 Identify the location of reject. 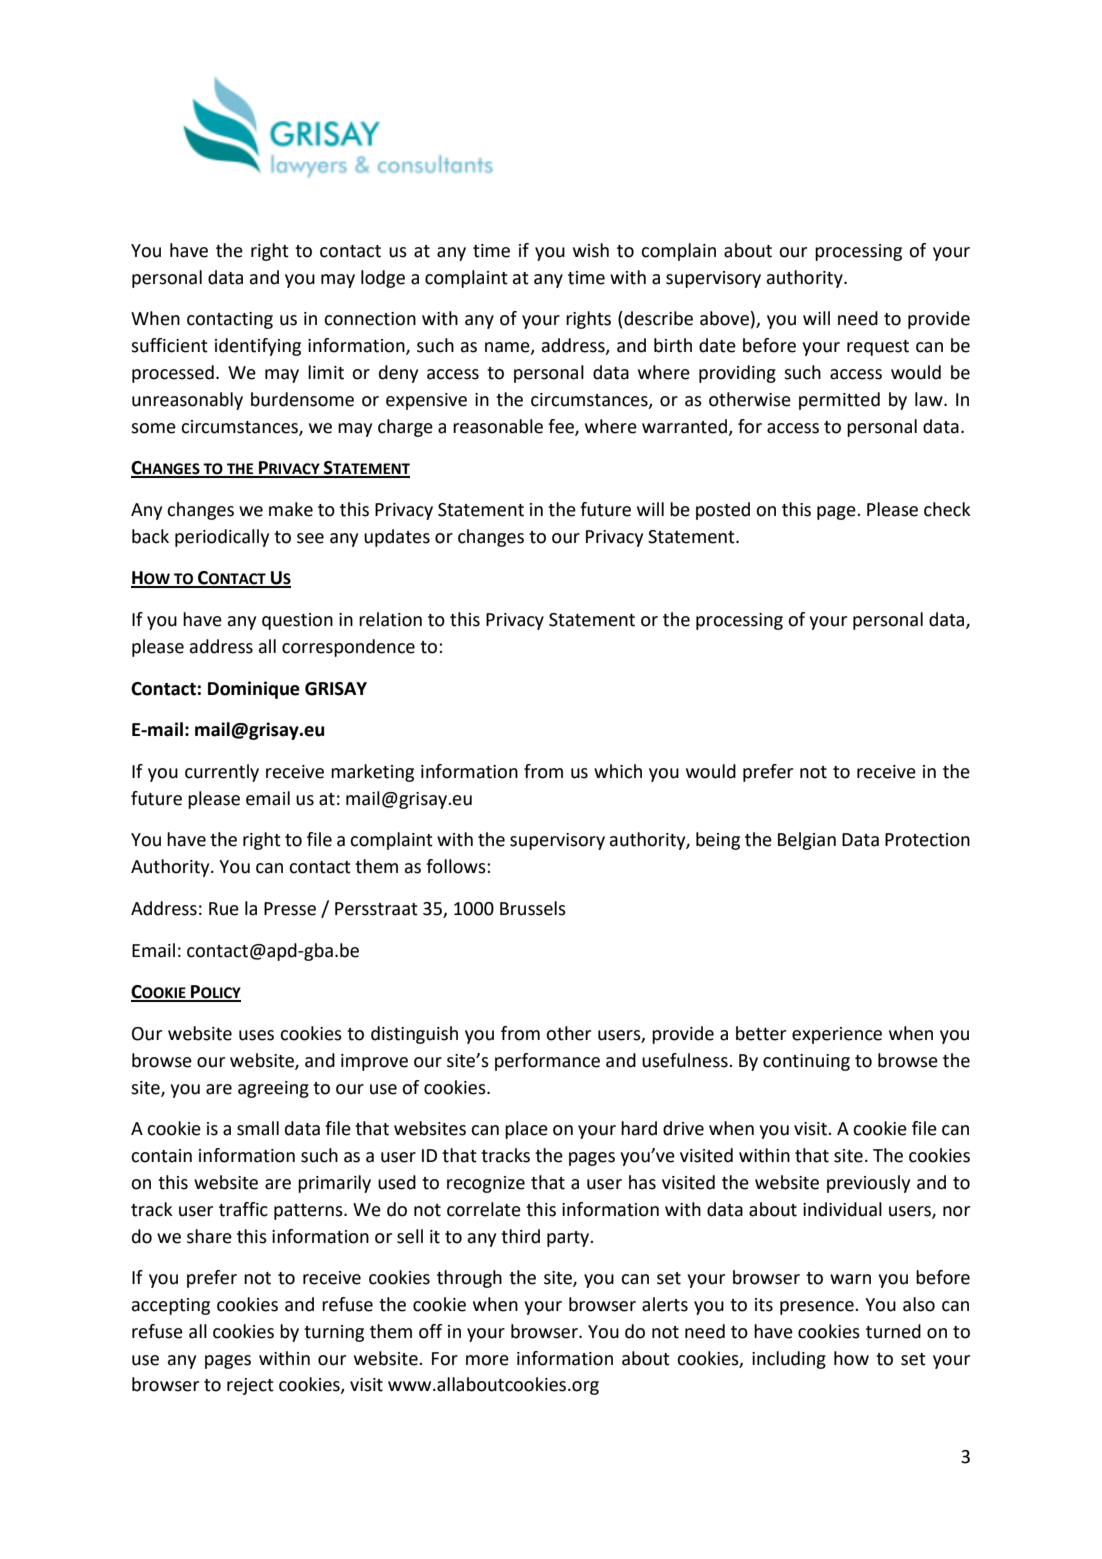
(250, 1386).
